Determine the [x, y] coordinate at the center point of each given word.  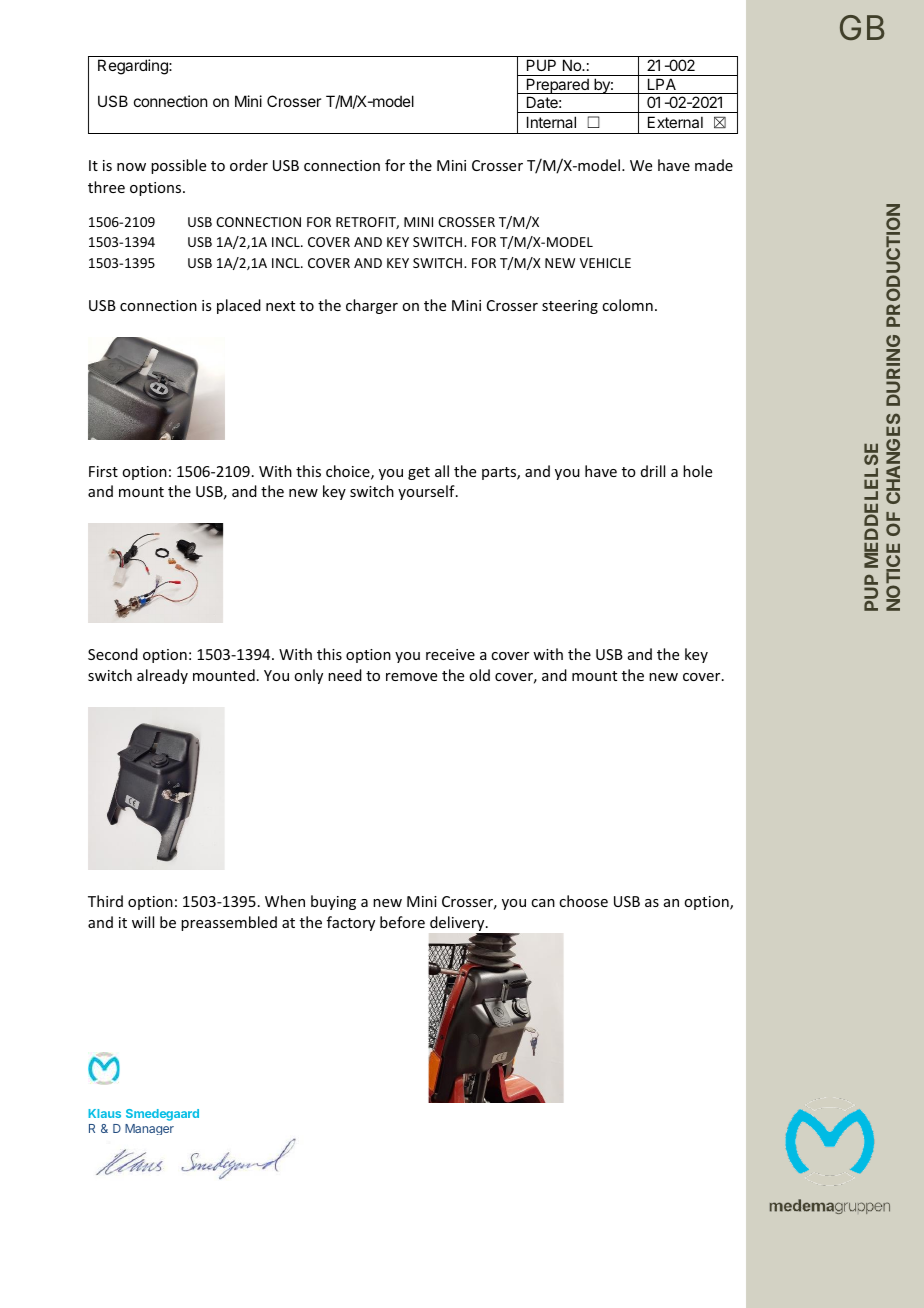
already [162, 676]
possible [178, 166]
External [675, 122]
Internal [551, 122]
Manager [149, 1129]
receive [450, 654]
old [479, 675]
